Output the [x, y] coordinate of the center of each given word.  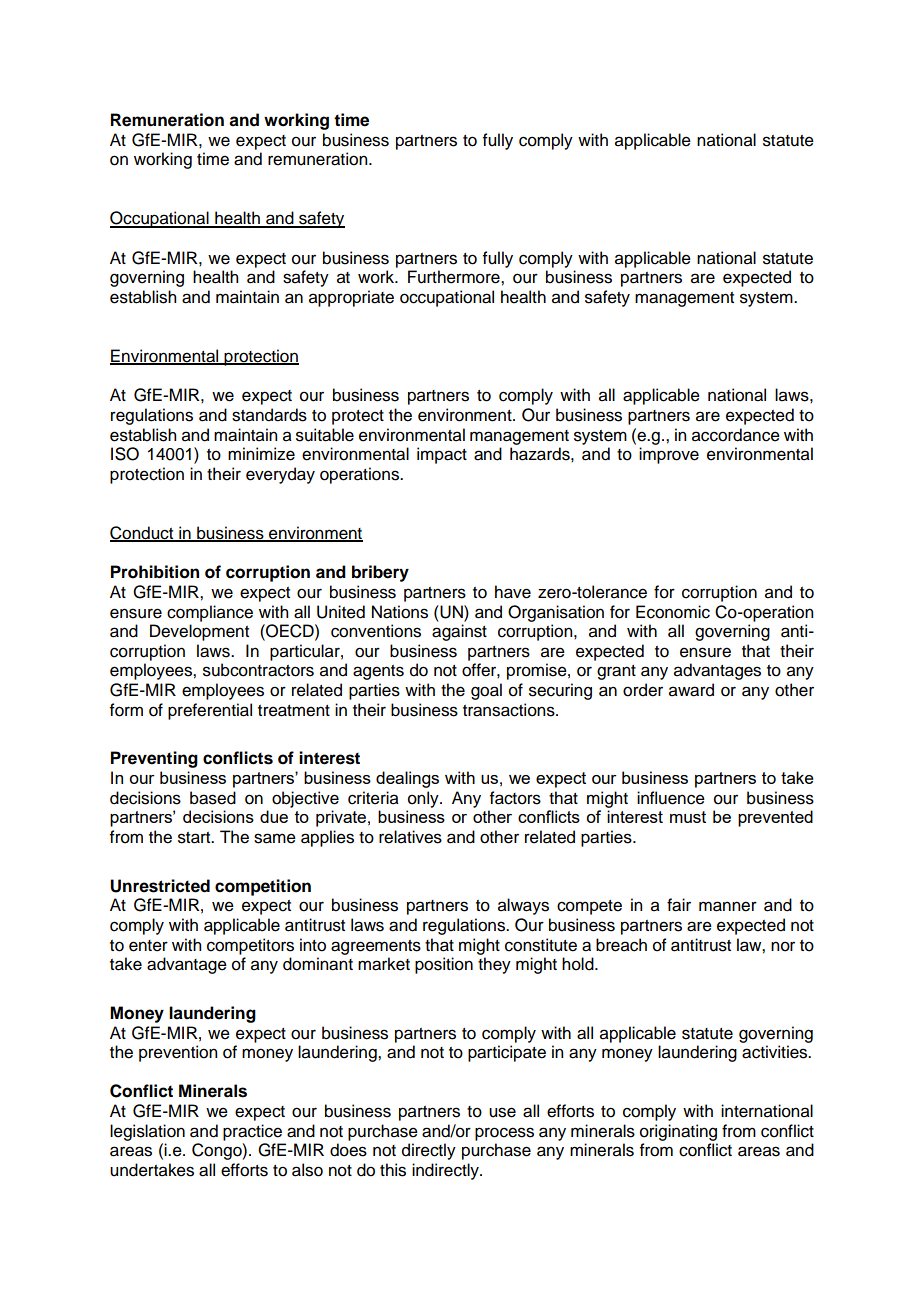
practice [252, 1132]
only [424, 799]
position [444, 965]
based [213, 798]
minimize [261, 454]
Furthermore [455, 277]
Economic [673, 612]
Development [199, 632]
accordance [736, 435]
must [688, 817]
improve [669, 455]
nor [783, 946]
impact [442, 455]
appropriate [351, 298]
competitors [250, 946]
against [459, 632]
